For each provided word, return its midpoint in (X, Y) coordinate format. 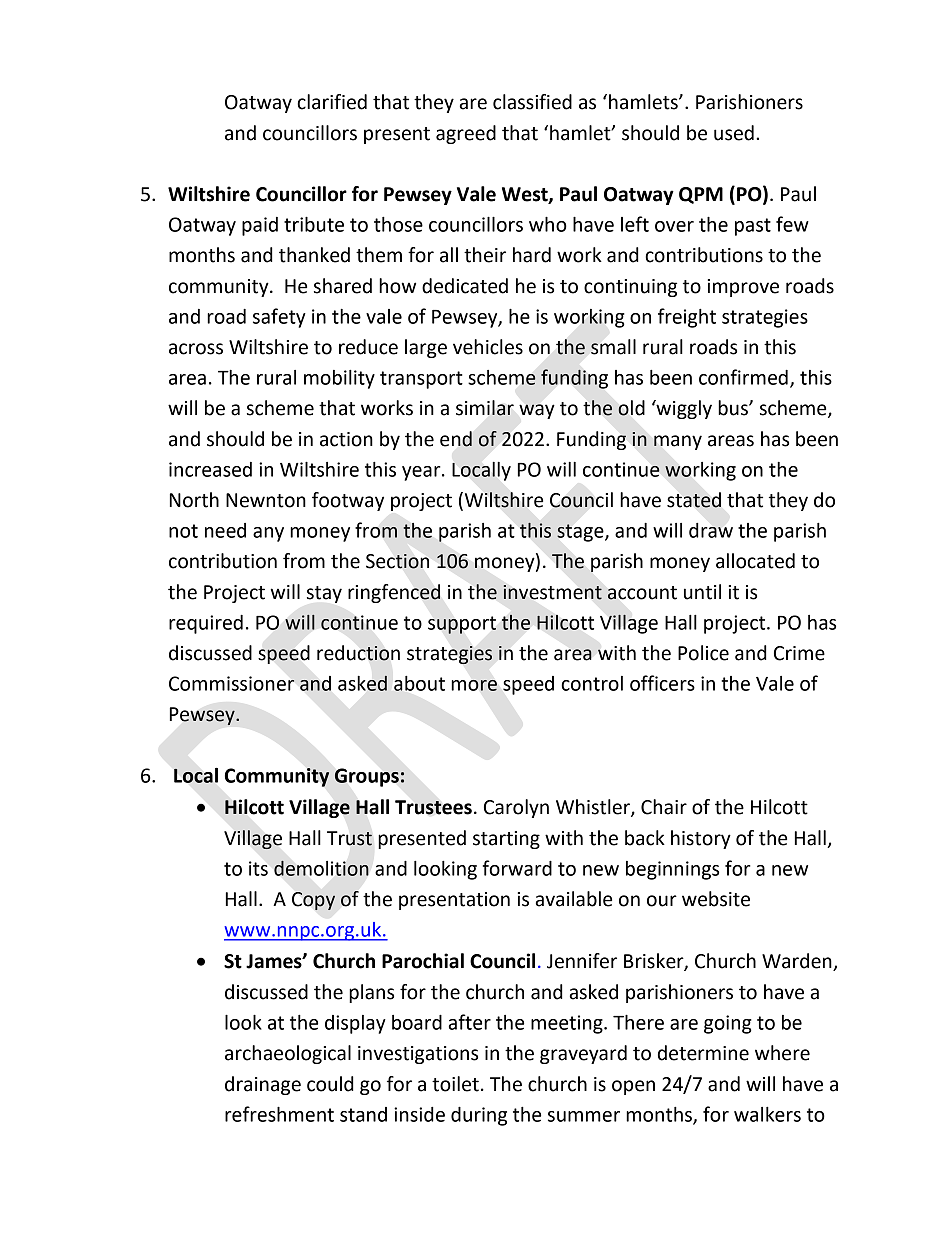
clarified (332, 102)
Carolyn (516, 808)
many (678, 442)
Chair (664, 807)
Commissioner (232, 683)
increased (210, 469)
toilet (455, 1084)
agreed (466, 134)
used (734, 133)
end (456, 439)
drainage (263, 1085)
